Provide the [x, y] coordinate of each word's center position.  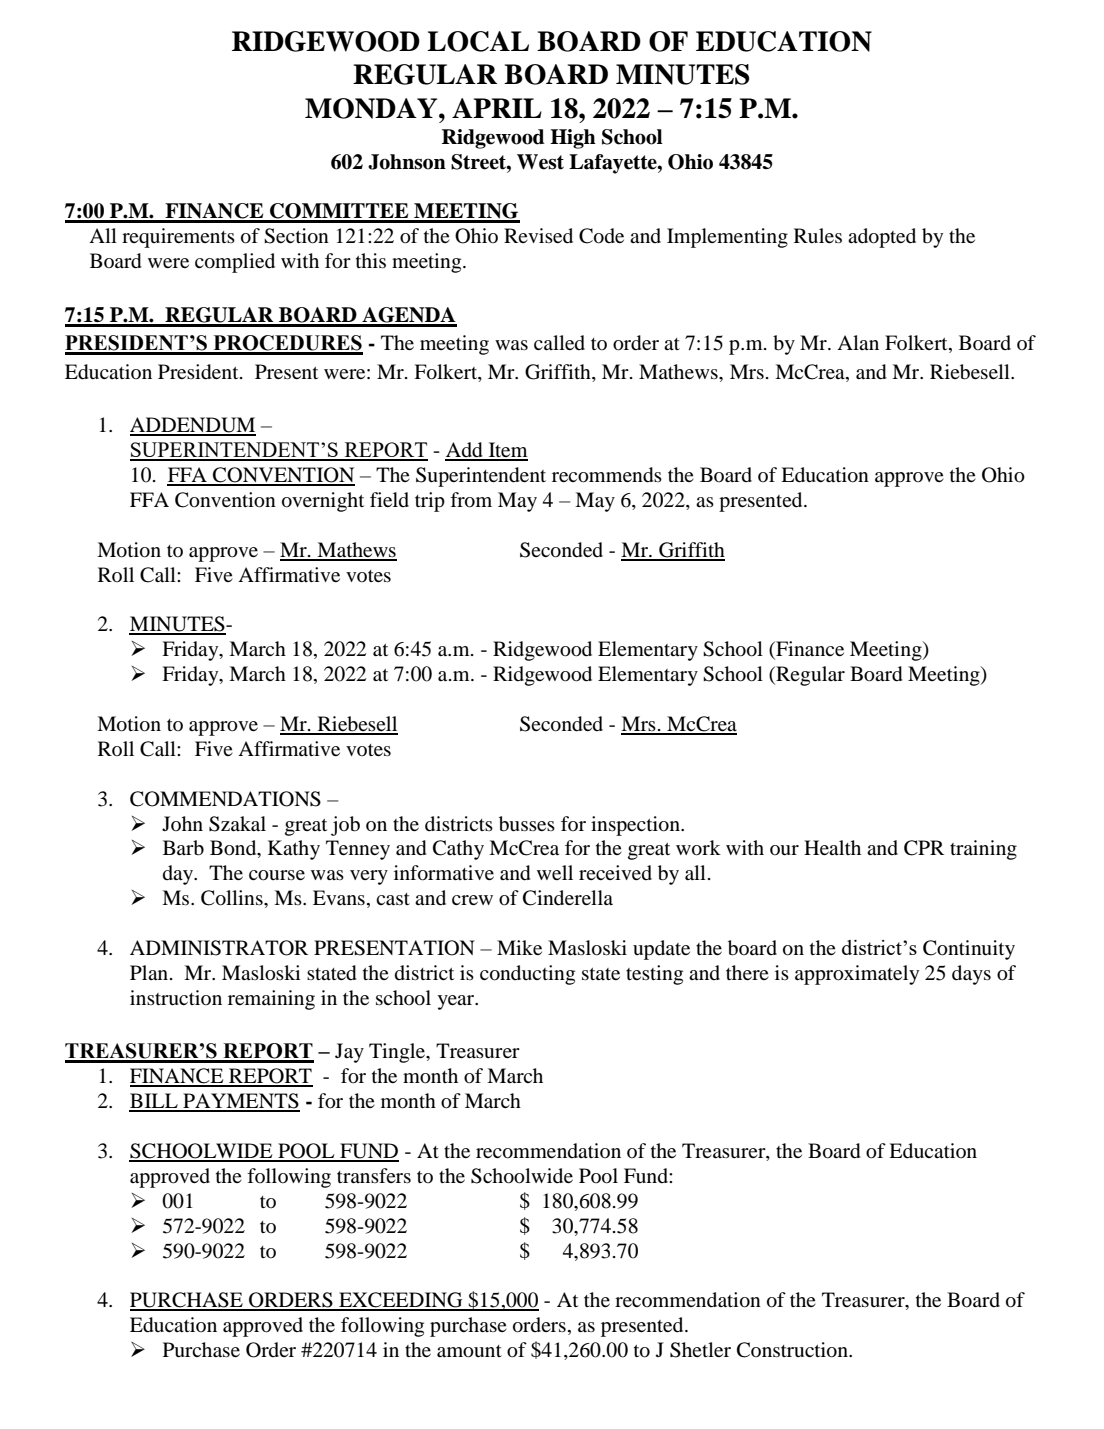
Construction [793, 1350]
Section [296, 236]
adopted [882, 238]
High [573, 139]
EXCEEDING [401, 1301]
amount [469, 1351]
